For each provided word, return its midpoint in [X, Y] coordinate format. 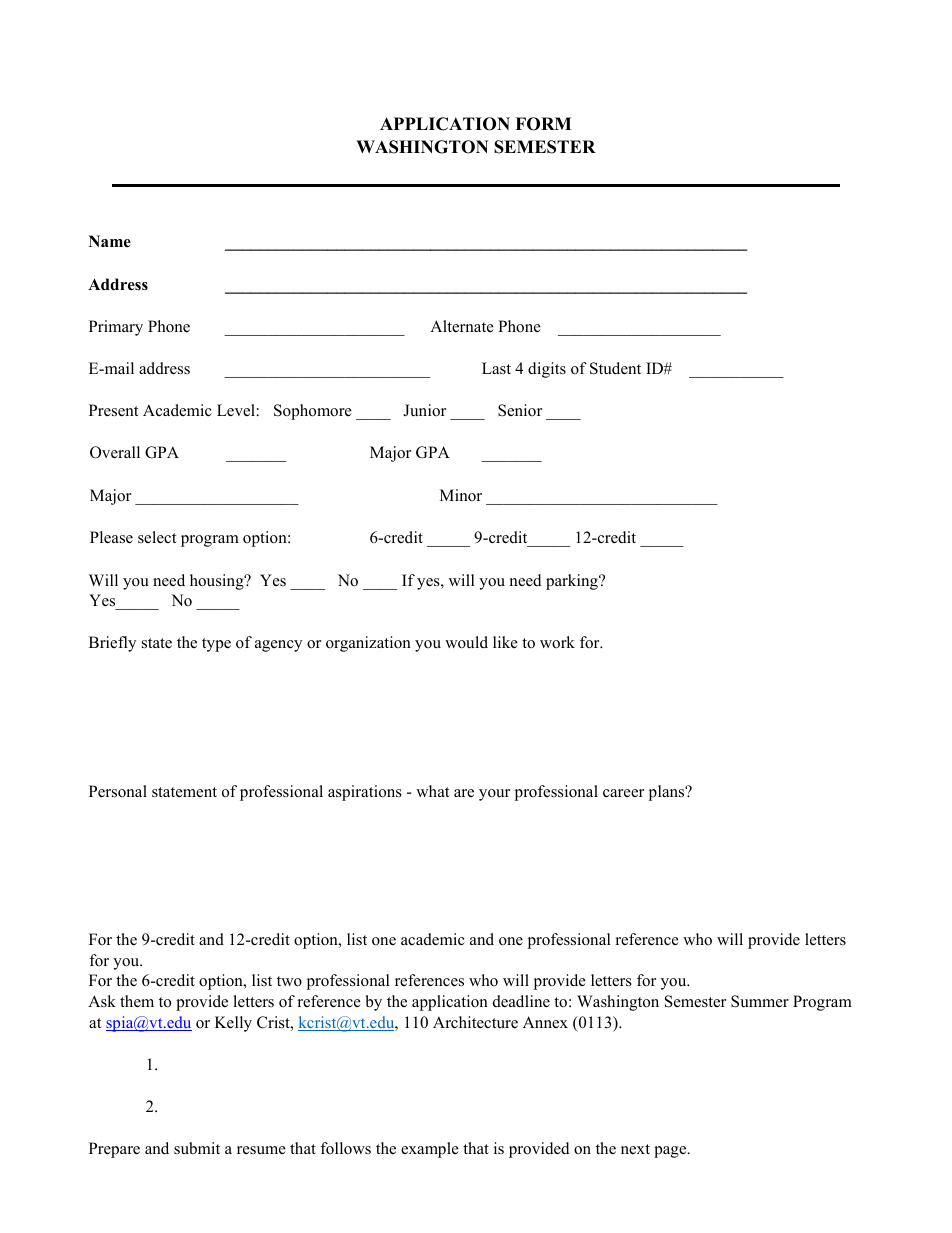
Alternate [462, 326]
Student [615, 368]
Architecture [475, 1022]
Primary [116, 328]
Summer [760, 1001]
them [137, 1001]
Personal [118, 791]
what [432, 791]
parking [573, 582]
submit [197, 1148]
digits [547, 370]
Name [110, 241]
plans [668, 793]
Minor [461, 495]
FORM [543, 124]
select [157, 537]
